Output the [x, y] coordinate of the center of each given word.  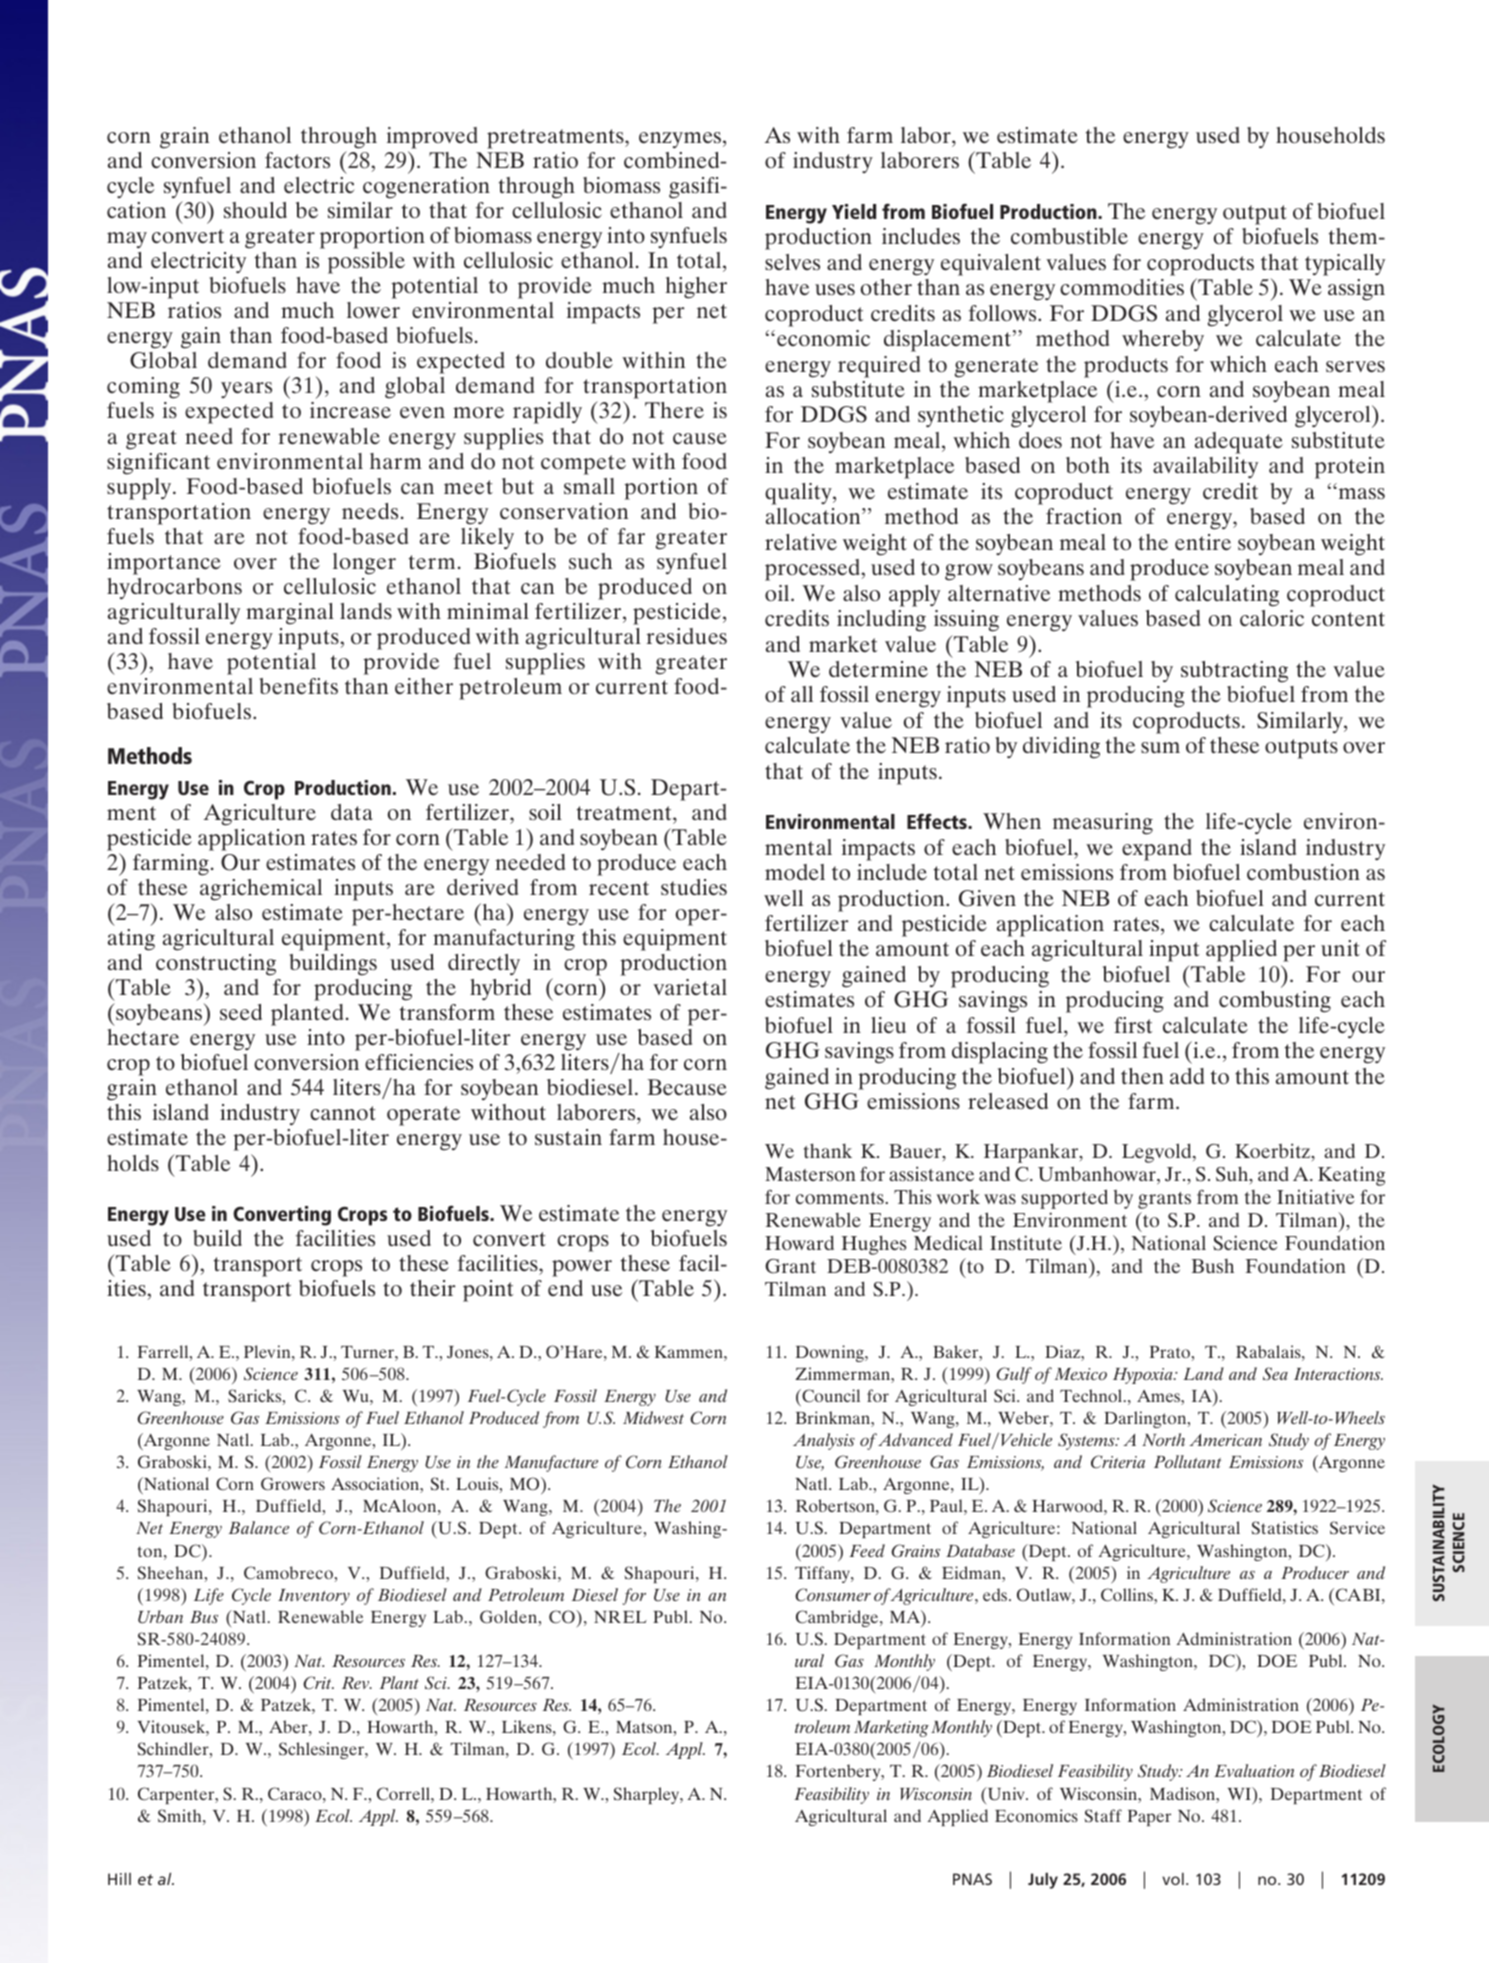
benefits [298, 686]
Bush [1212, 1266]
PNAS [972, 1879]
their [433, 1288]
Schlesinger [323, 1750]
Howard [799, 1242]
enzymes [681, 140]
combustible [1069, 236]
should [255, 210]
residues [686, 636]
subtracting [1234, 672]
